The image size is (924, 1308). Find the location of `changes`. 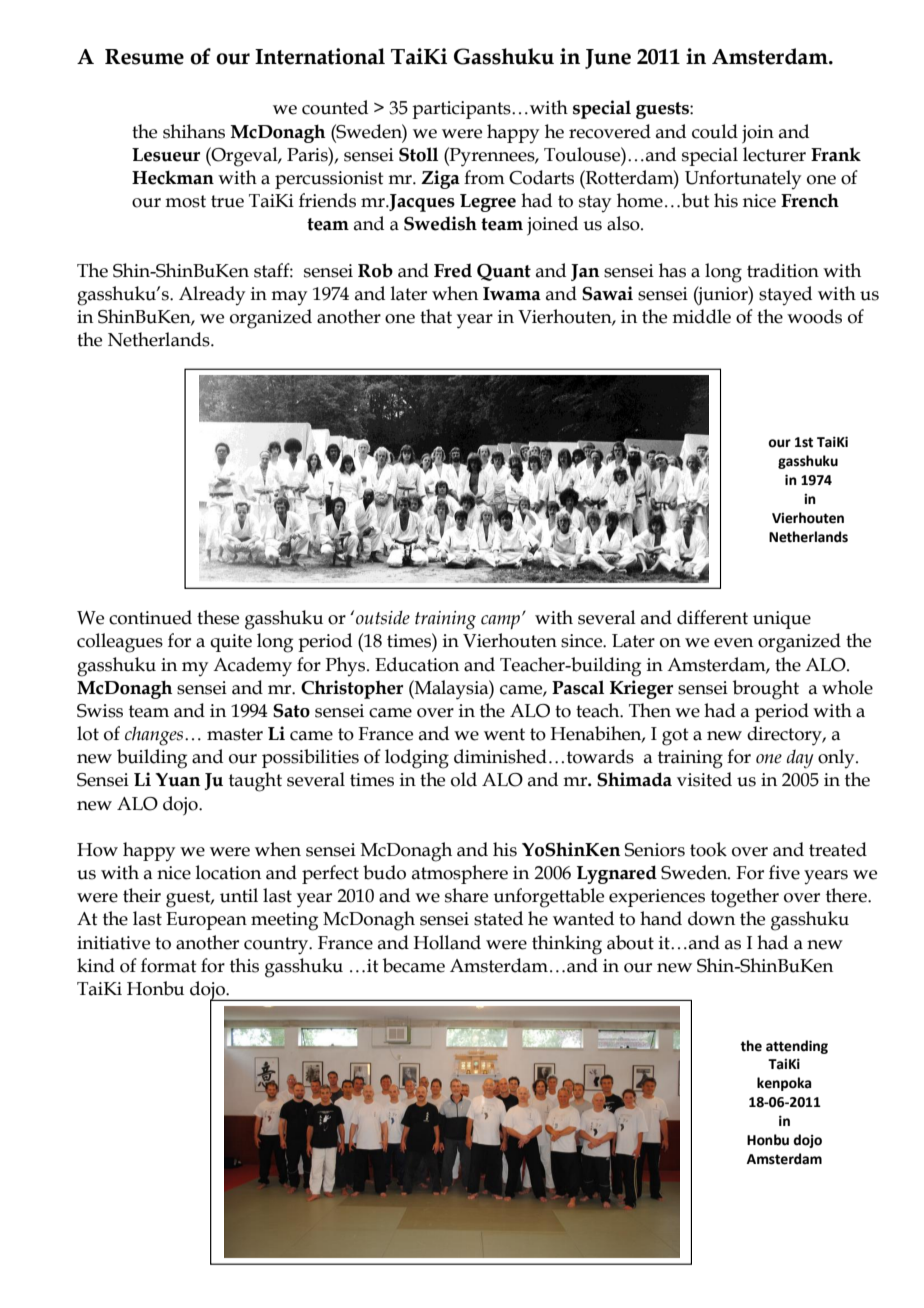

changes is located at coordinates (155, 736).
